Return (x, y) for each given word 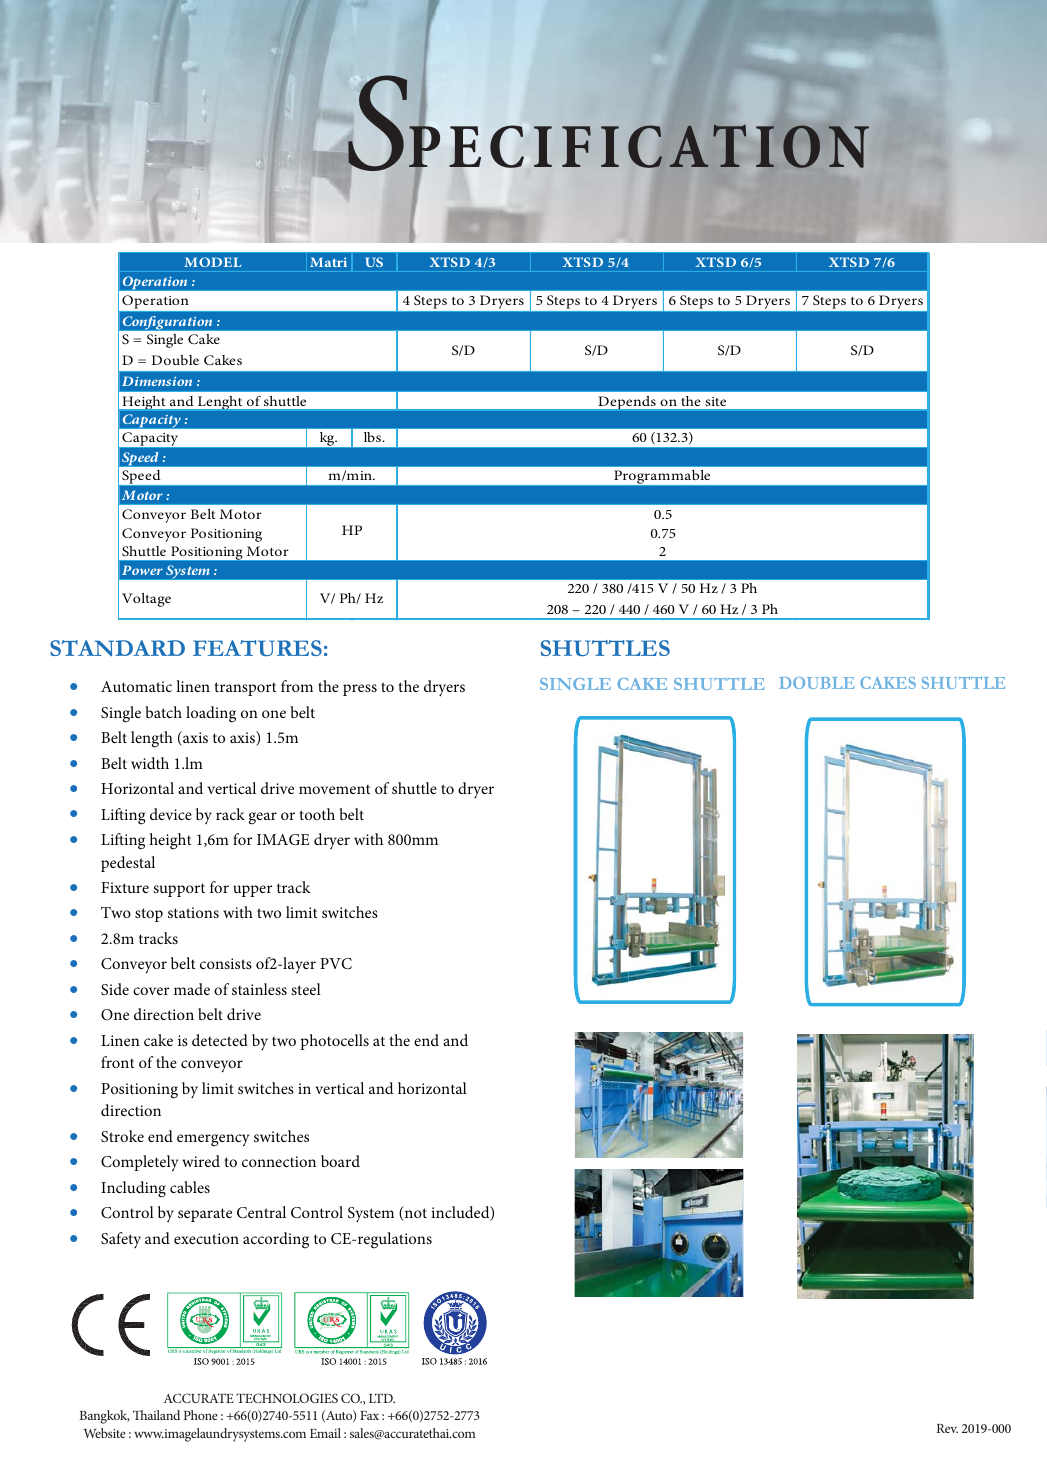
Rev (947, 1428)
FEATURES (257, 648)
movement (335, 789)
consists (226, 963)
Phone (201, 1415)
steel (306, 989)
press (360, 690)
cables (190, 1187)
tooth (317, 814)
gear (263, 818)
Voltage (146, 600)
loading (211, 714)
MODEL (212, 262)
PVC (336, 964)
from (297, 686)
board (340, 1161)
